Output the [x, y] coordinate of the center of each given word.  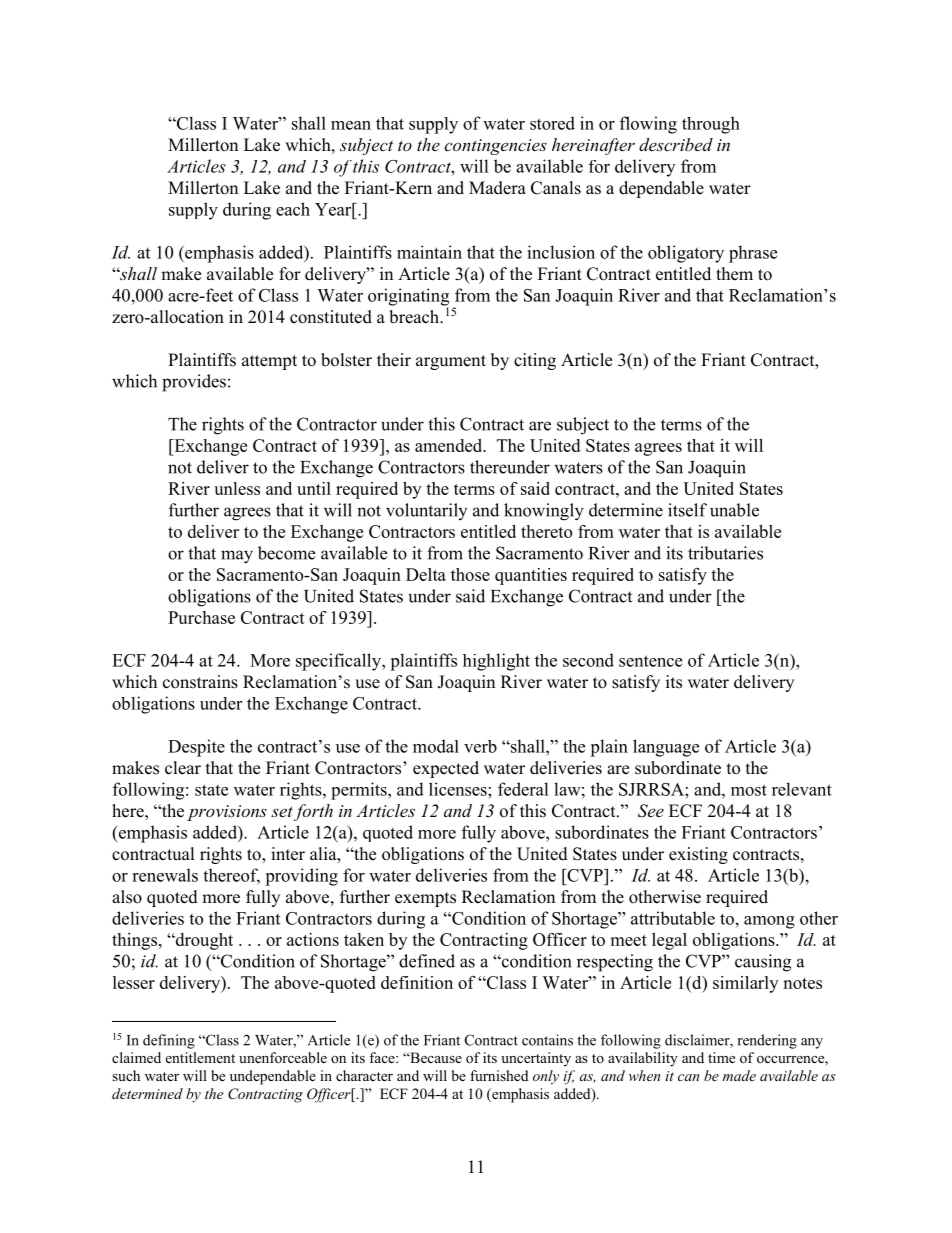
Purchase [201, 617]
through [711, 125]
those [470, 574]
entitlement [200, 1057]
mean [351, 125]
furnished [499, 1075]
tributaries [725, 553]
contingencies [495, 147]
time [721, 1057]
